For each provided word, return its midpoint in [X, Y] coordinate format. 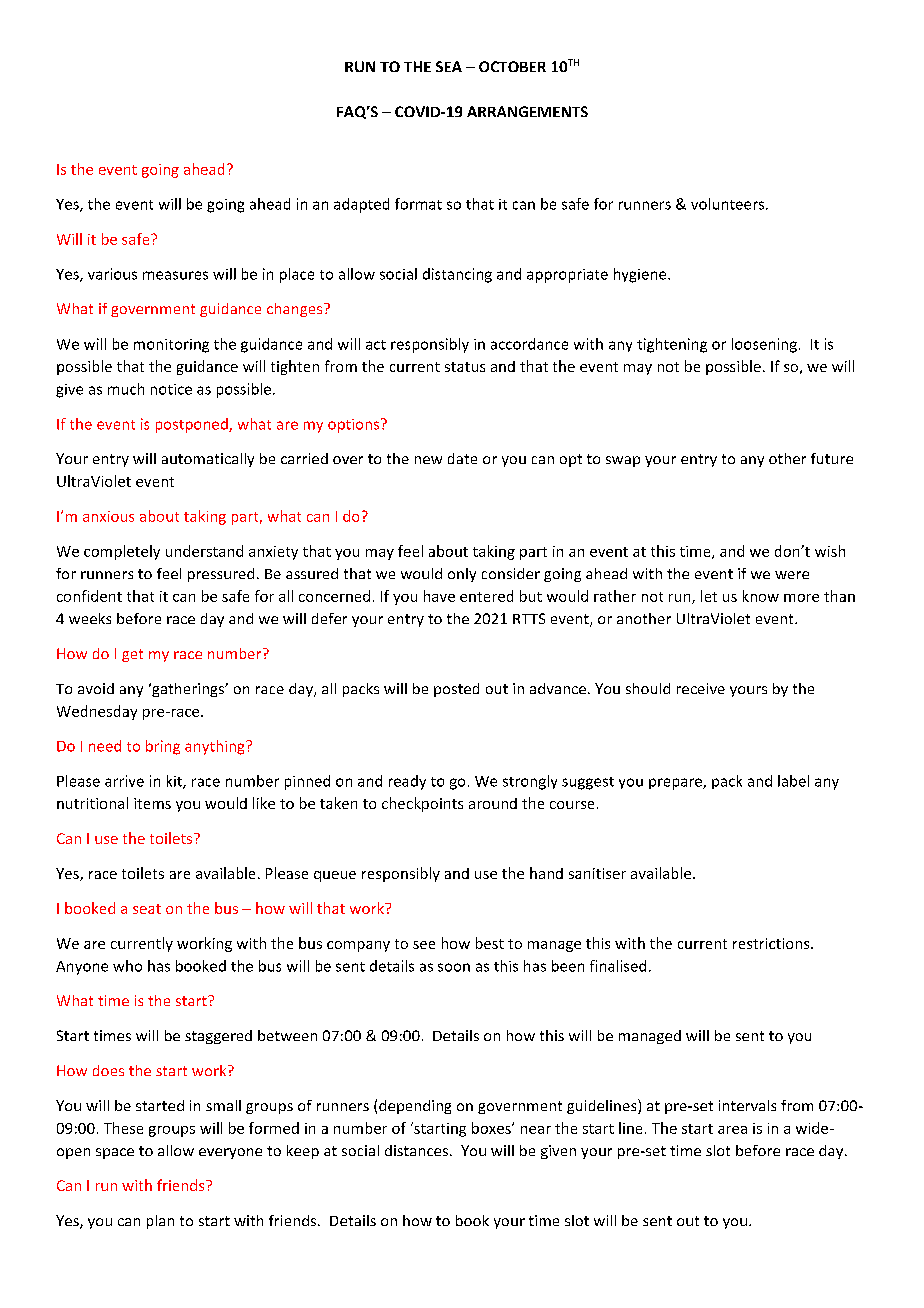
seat [147, 909]
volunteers [729, 204]
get [132, 655]
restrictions [772, 943]
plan [160, 1222]
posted [456, 690]
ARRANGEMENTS [527, 111]
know [761, 596]
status [465, 367]
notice [171, 389]
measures [175, 275]
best [490, 943]
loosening [764, 345]
